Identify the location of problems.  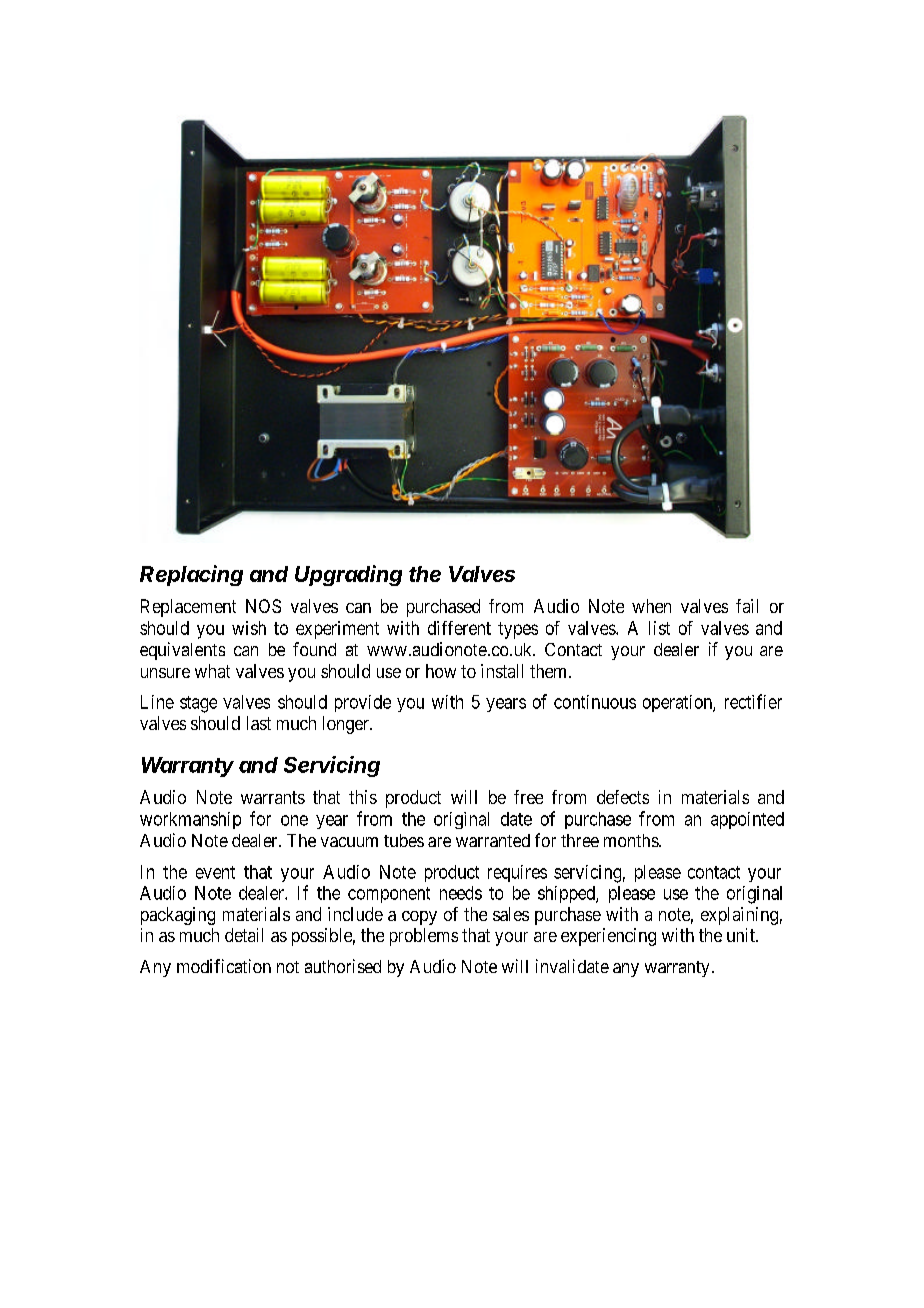
(424, 937).
